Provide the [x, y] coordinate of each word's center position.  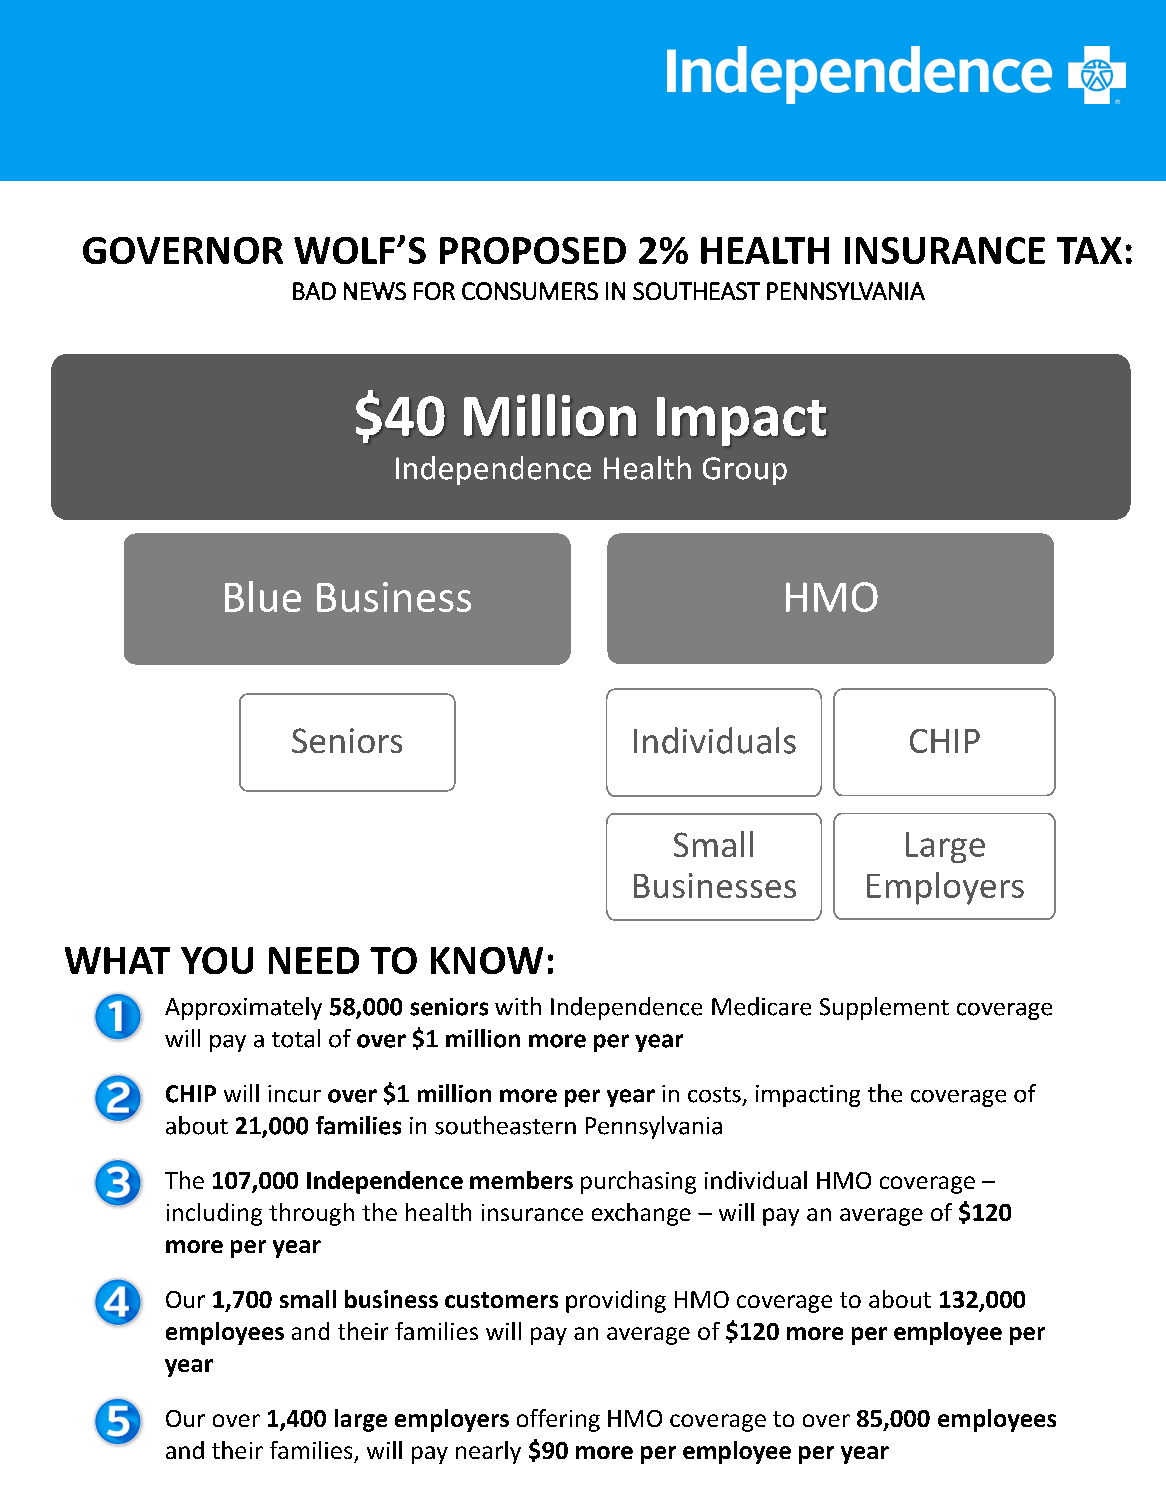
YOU [217, 960]
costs [714, 1095]
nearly [488, 1452]
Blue [263, 596]
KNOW [487, 960]
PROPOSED [533, 250]
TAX [1089, 250]
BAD [314, 291]
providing [616, 1301]
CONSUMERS [530, 291]
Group [745, 471]
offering [558, 1420]
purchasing [638, 1182]
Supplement [884, 1008]
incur [294, 1094]
